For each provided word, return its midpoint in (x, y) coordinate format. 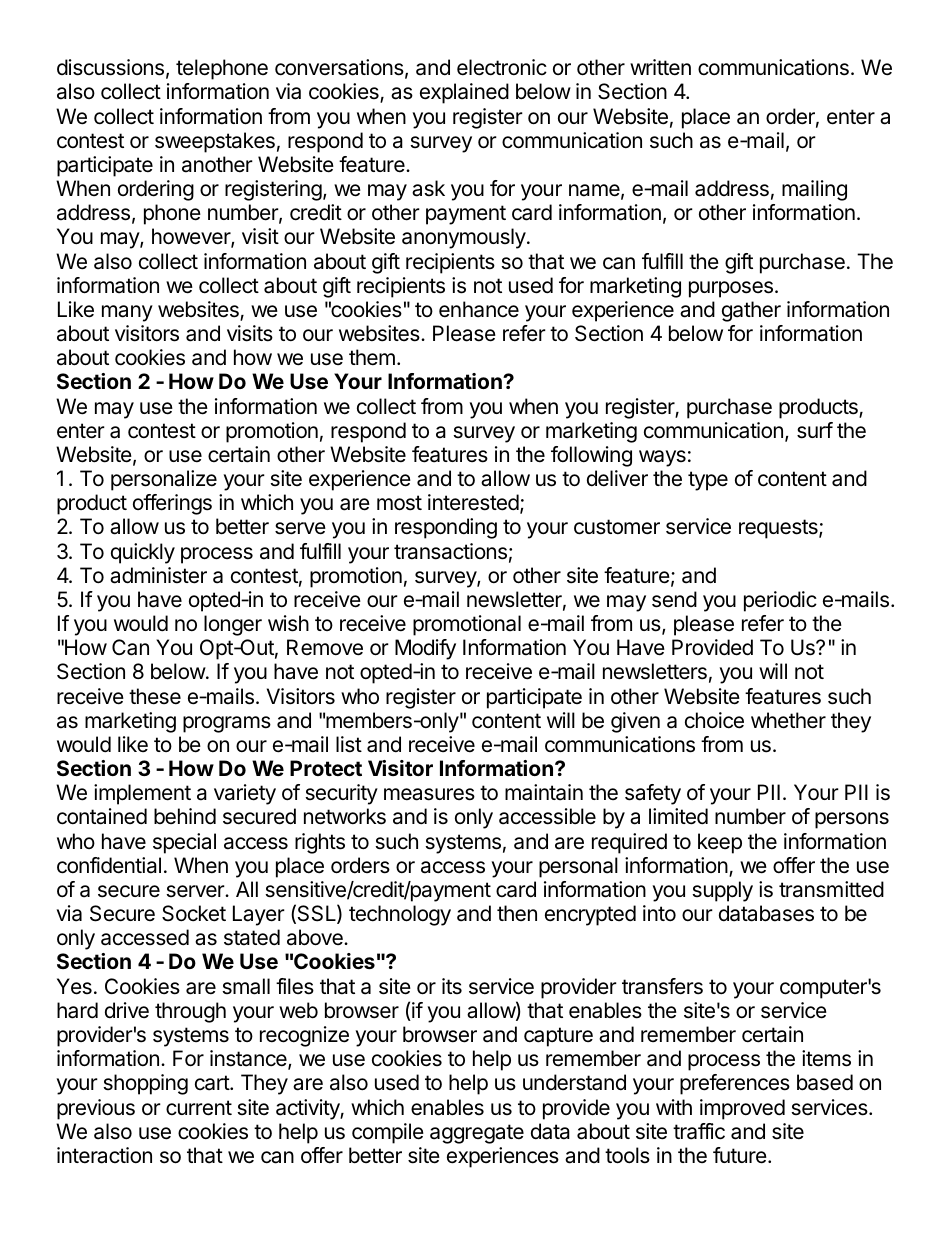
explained (464, 93)
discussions (110, 67)
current (199, 1108)
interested (473, 502)
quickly (143, 553)
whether (788, 720)
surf (815, 430)
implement (142, 794)
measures (429, 794)
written (660, 67)
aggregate (477, 1134)
